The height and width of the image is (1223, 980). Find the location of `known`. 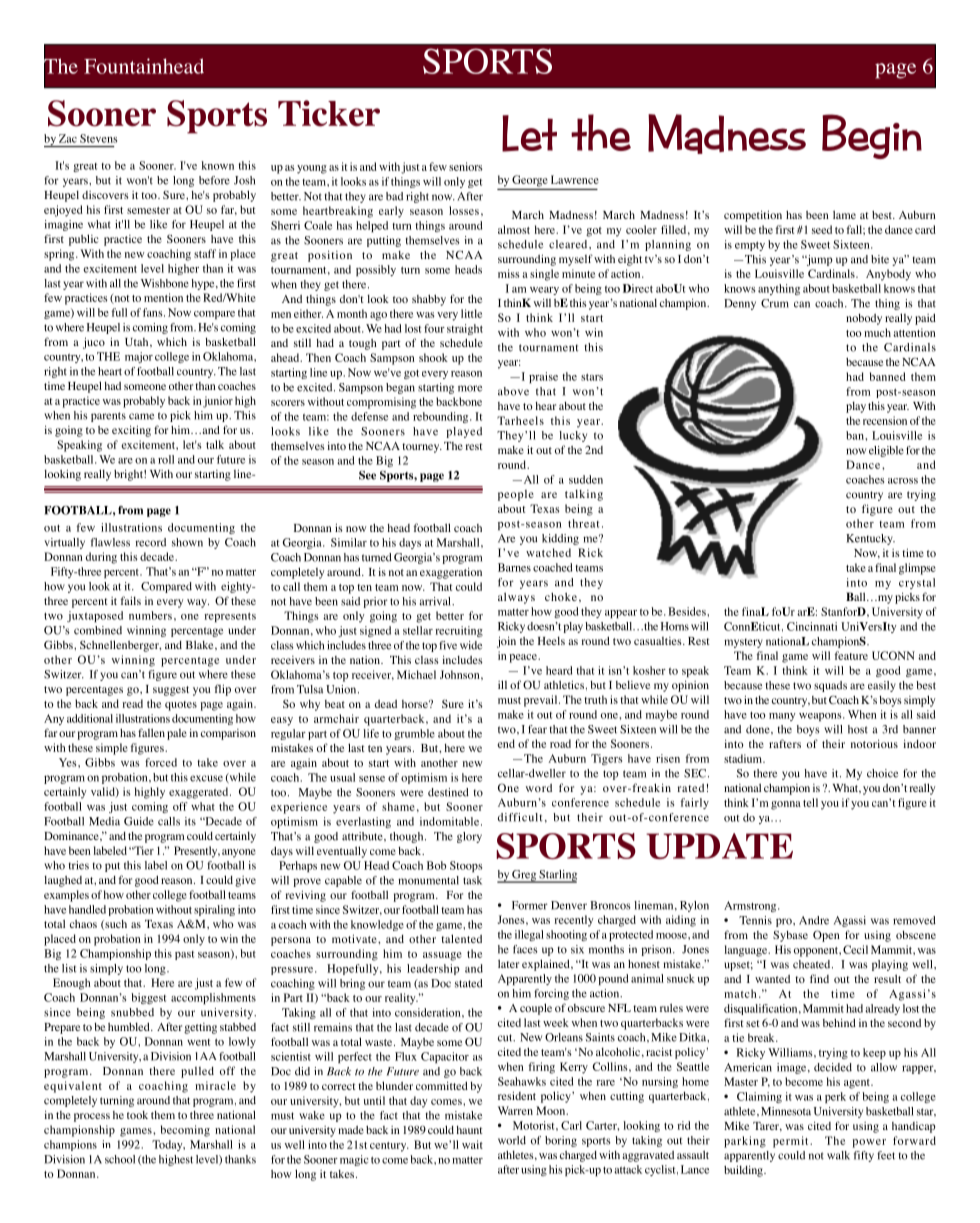

known is located at coordinates (217, 165).
